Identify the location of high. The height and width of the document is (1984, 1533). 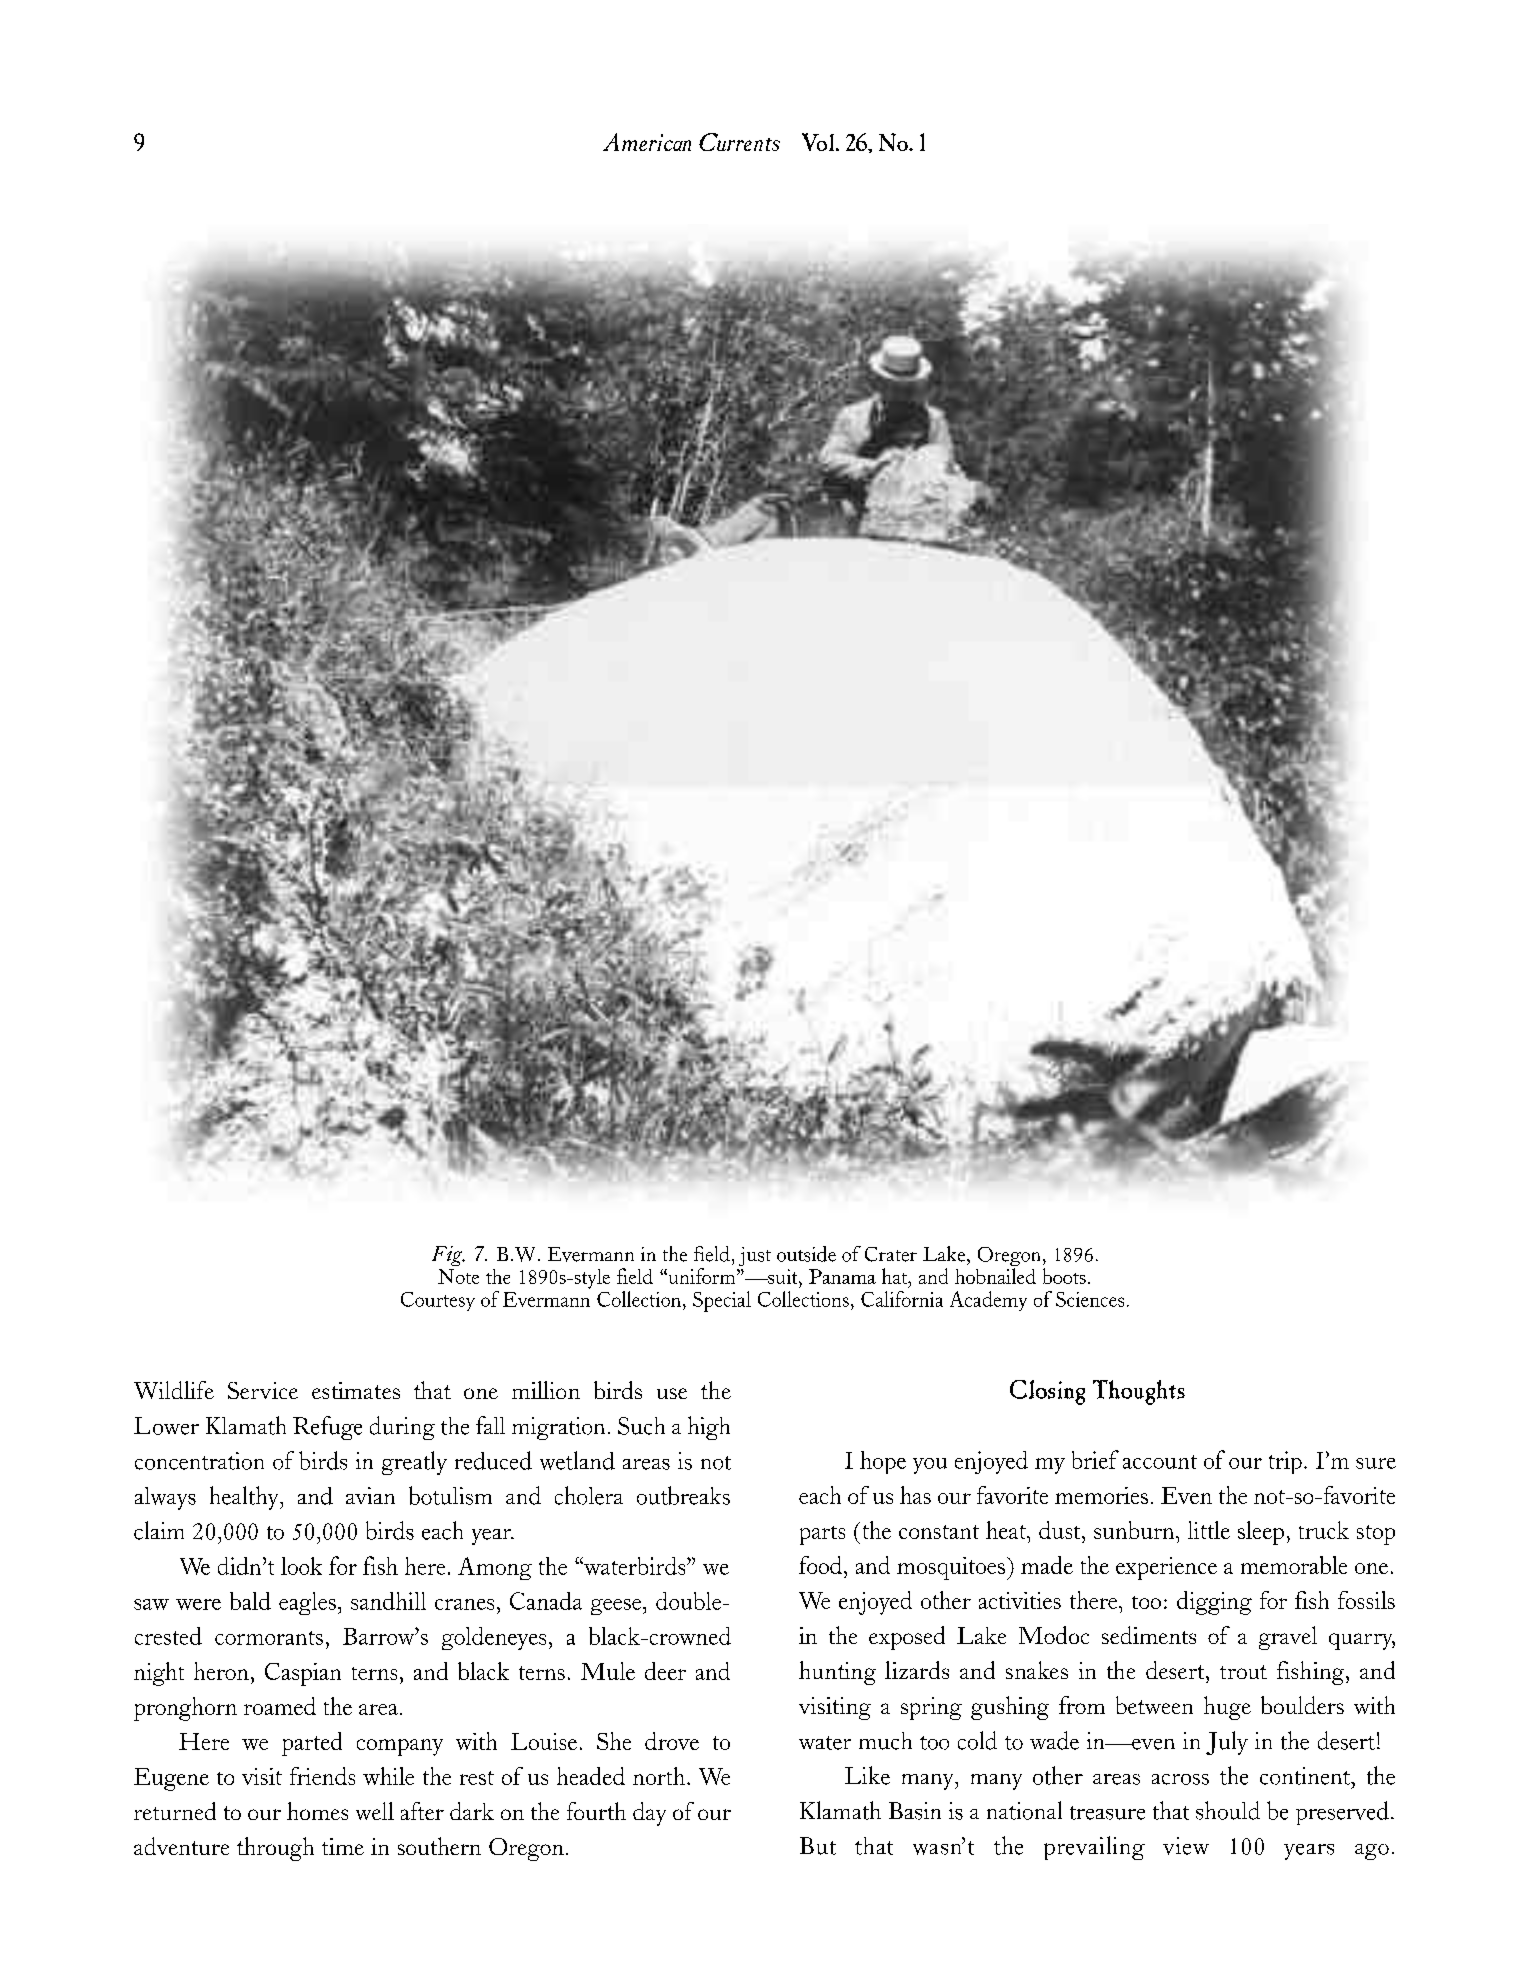
(709, 1428).
